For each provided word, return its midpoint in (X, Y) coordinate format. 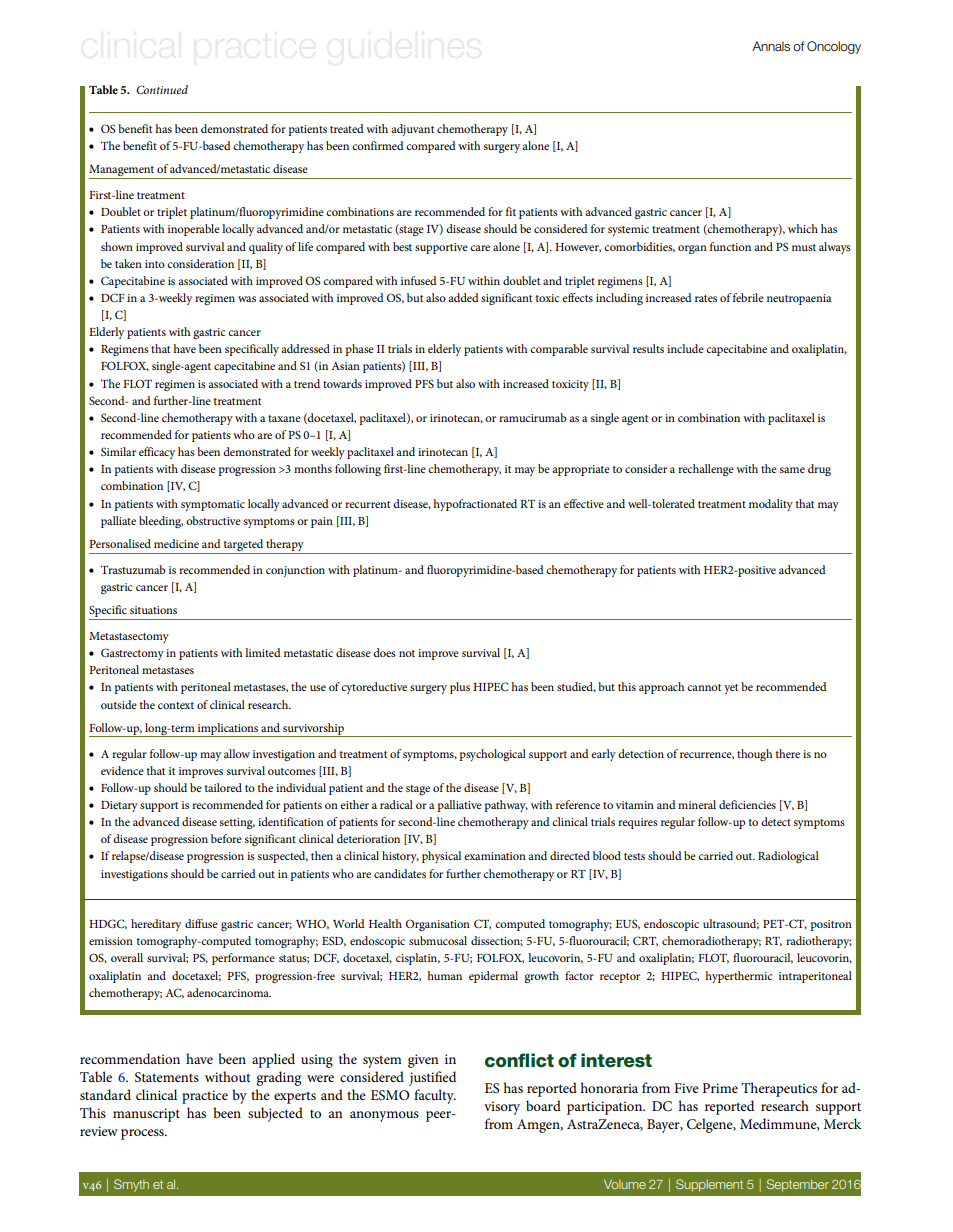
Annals (771, 46)
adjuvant (412, 130)
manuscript (146, 1115)
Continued (162, 89)
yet (731, 689)
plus (460, 688)
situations (153, 610)
